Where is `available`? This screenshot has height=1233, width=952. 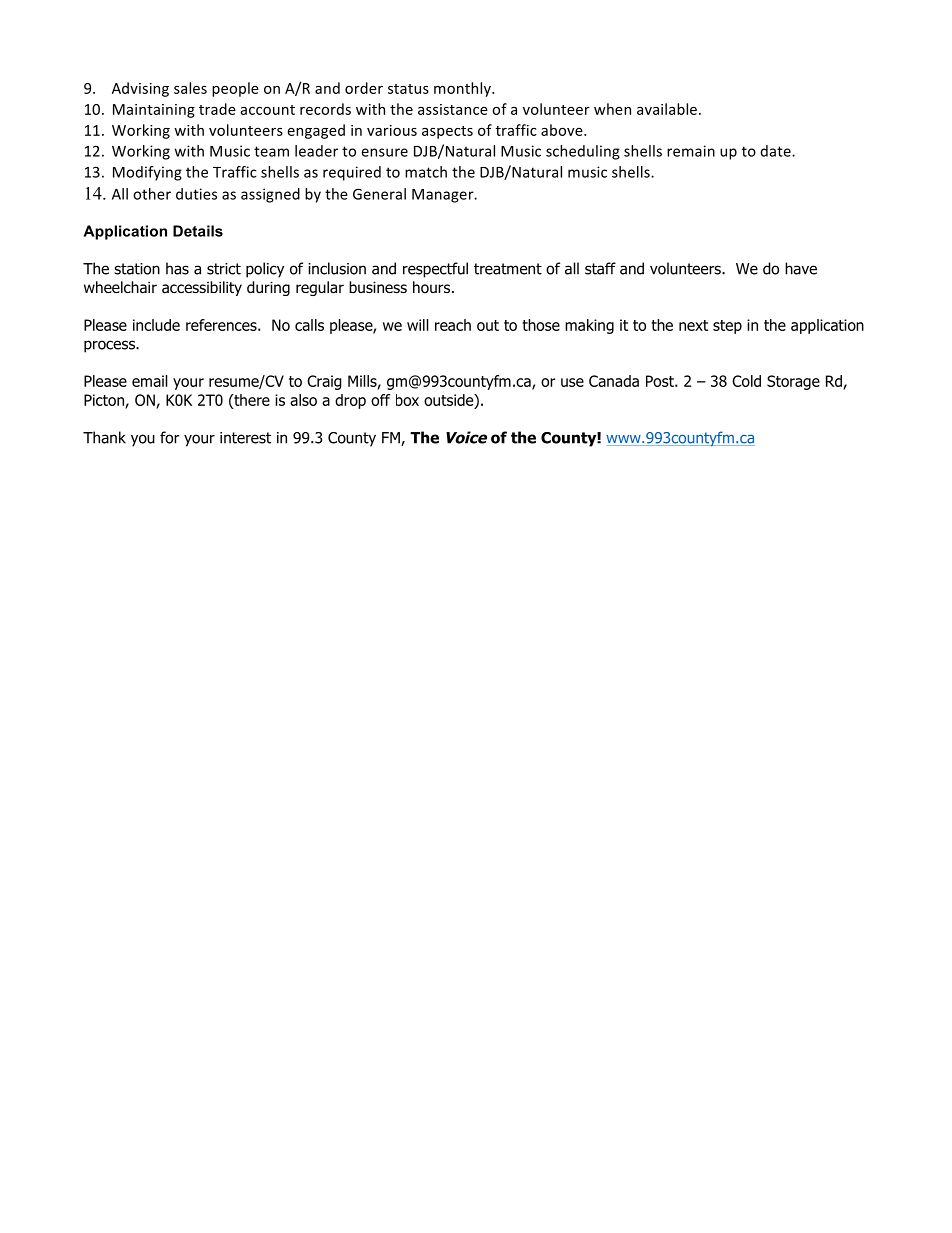 available is located at coordinates (667, 109).
